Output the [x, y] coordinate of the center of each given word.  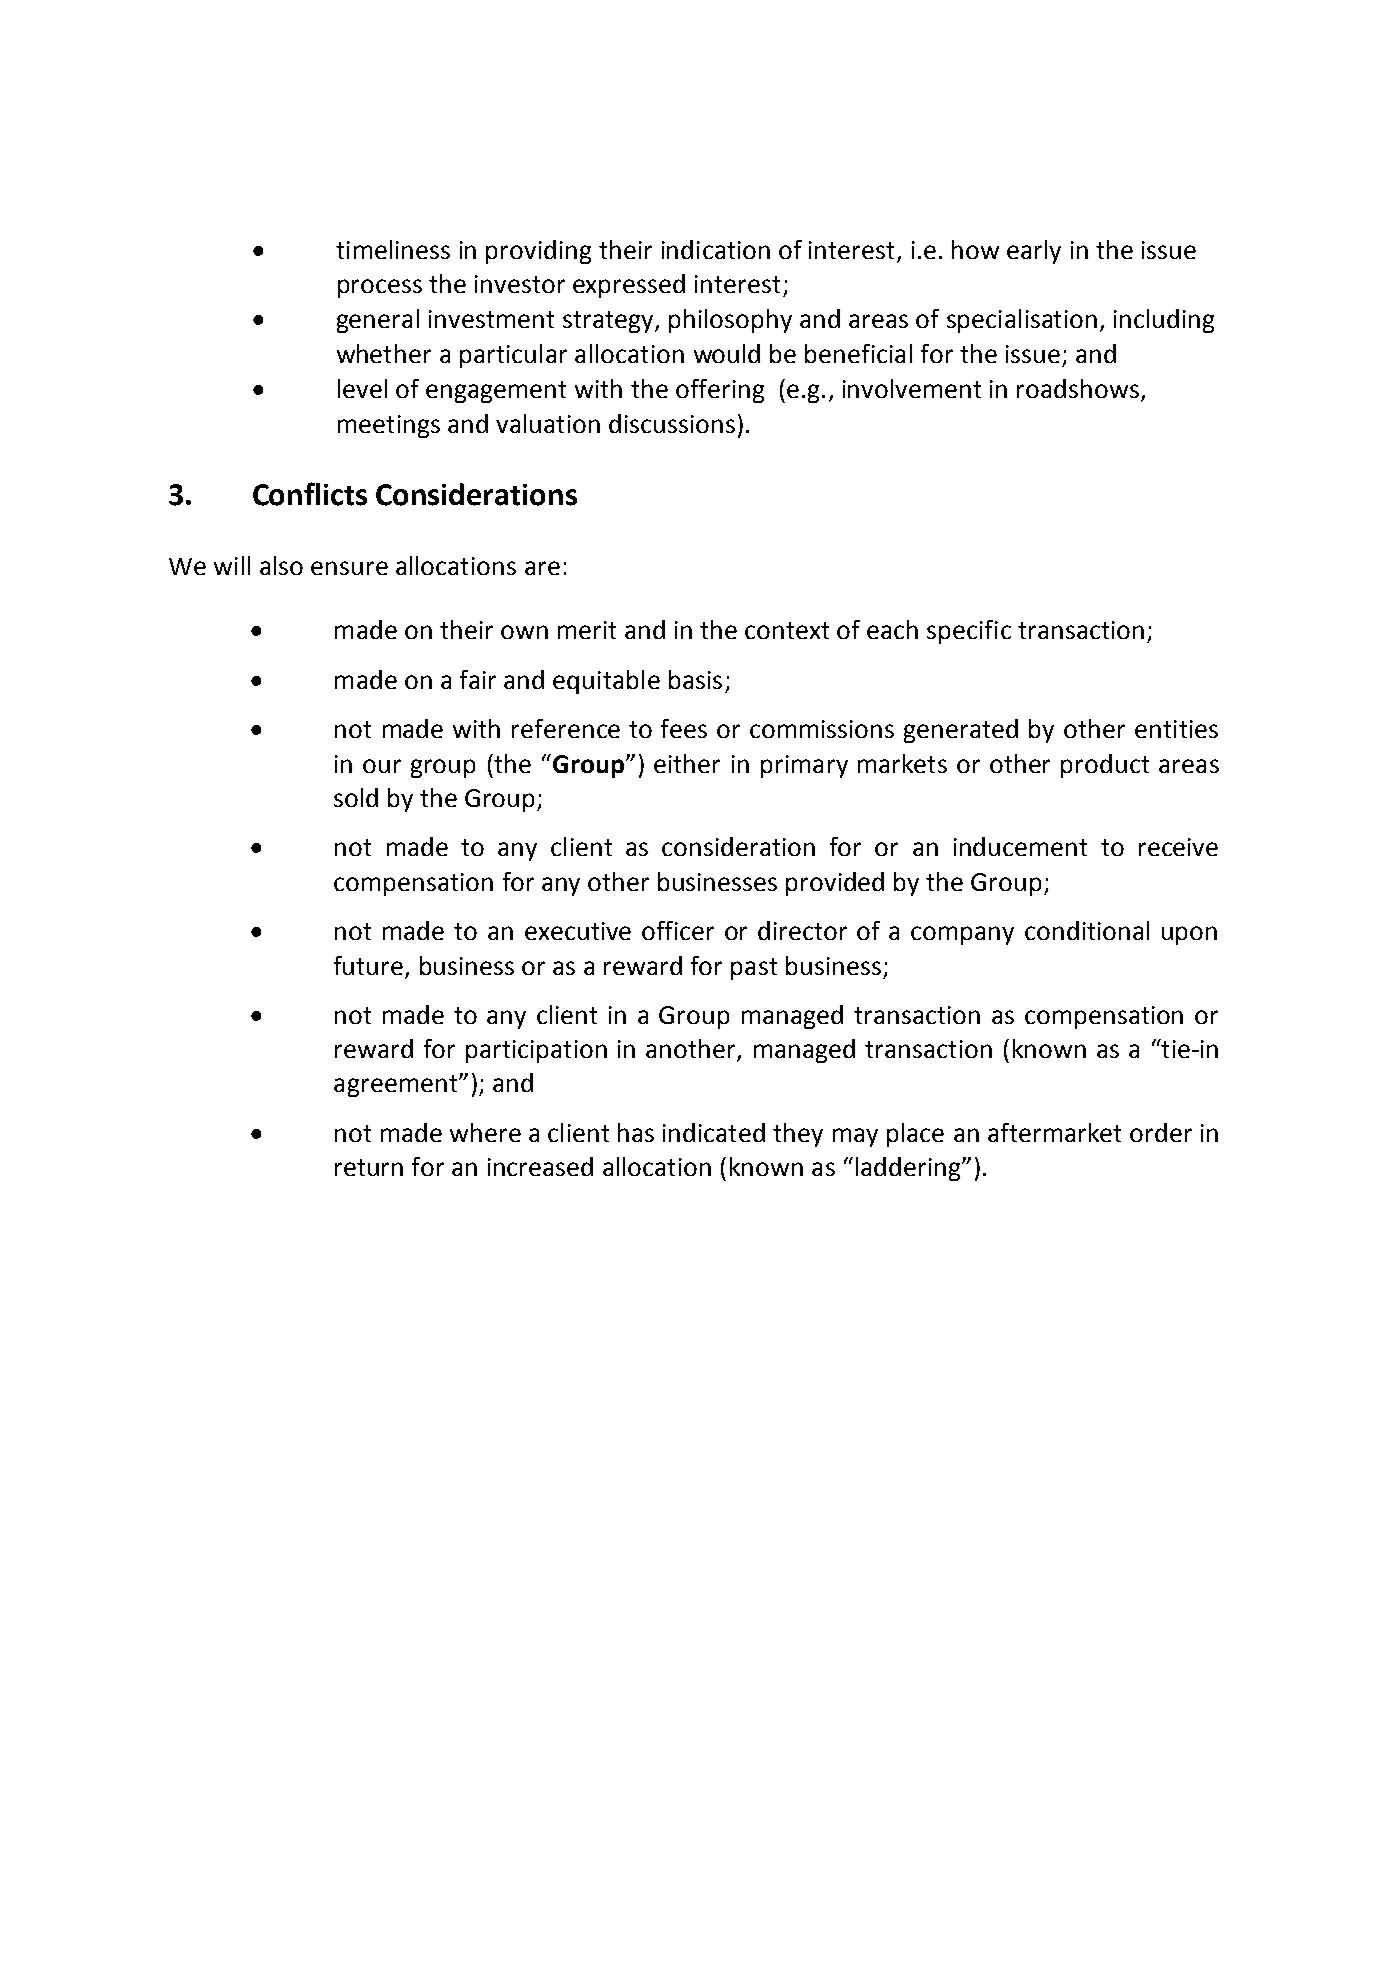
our [382, 766]
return [369, 1167]
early [1034, 252]
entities [1176, 729]
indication [716, 249]
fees [684, 728]
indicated [714, 1132]
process [380, 288]
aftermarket [1054, 1132]
